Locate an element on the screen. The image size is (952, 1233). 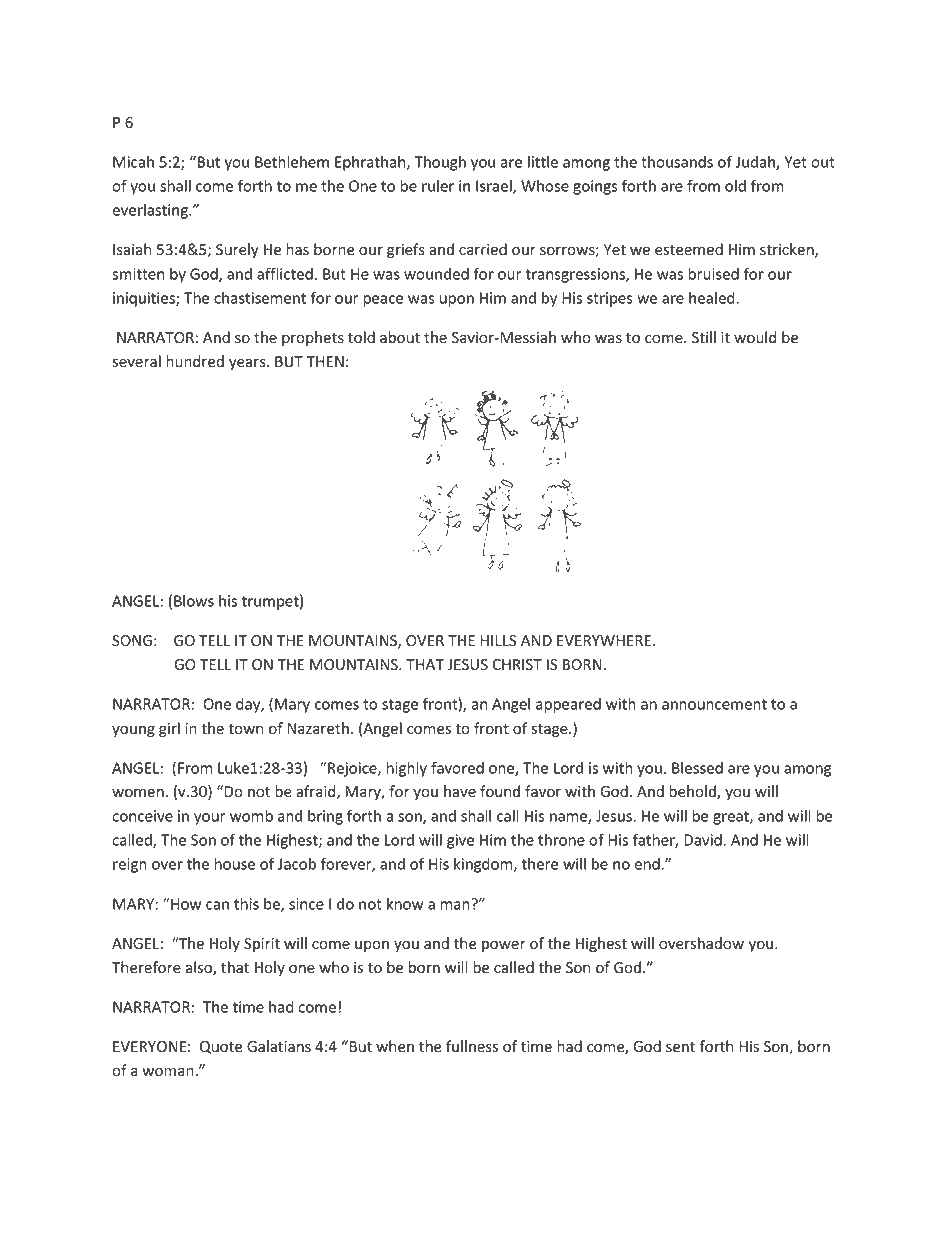
ruler is located at coordinates (438, 186).
